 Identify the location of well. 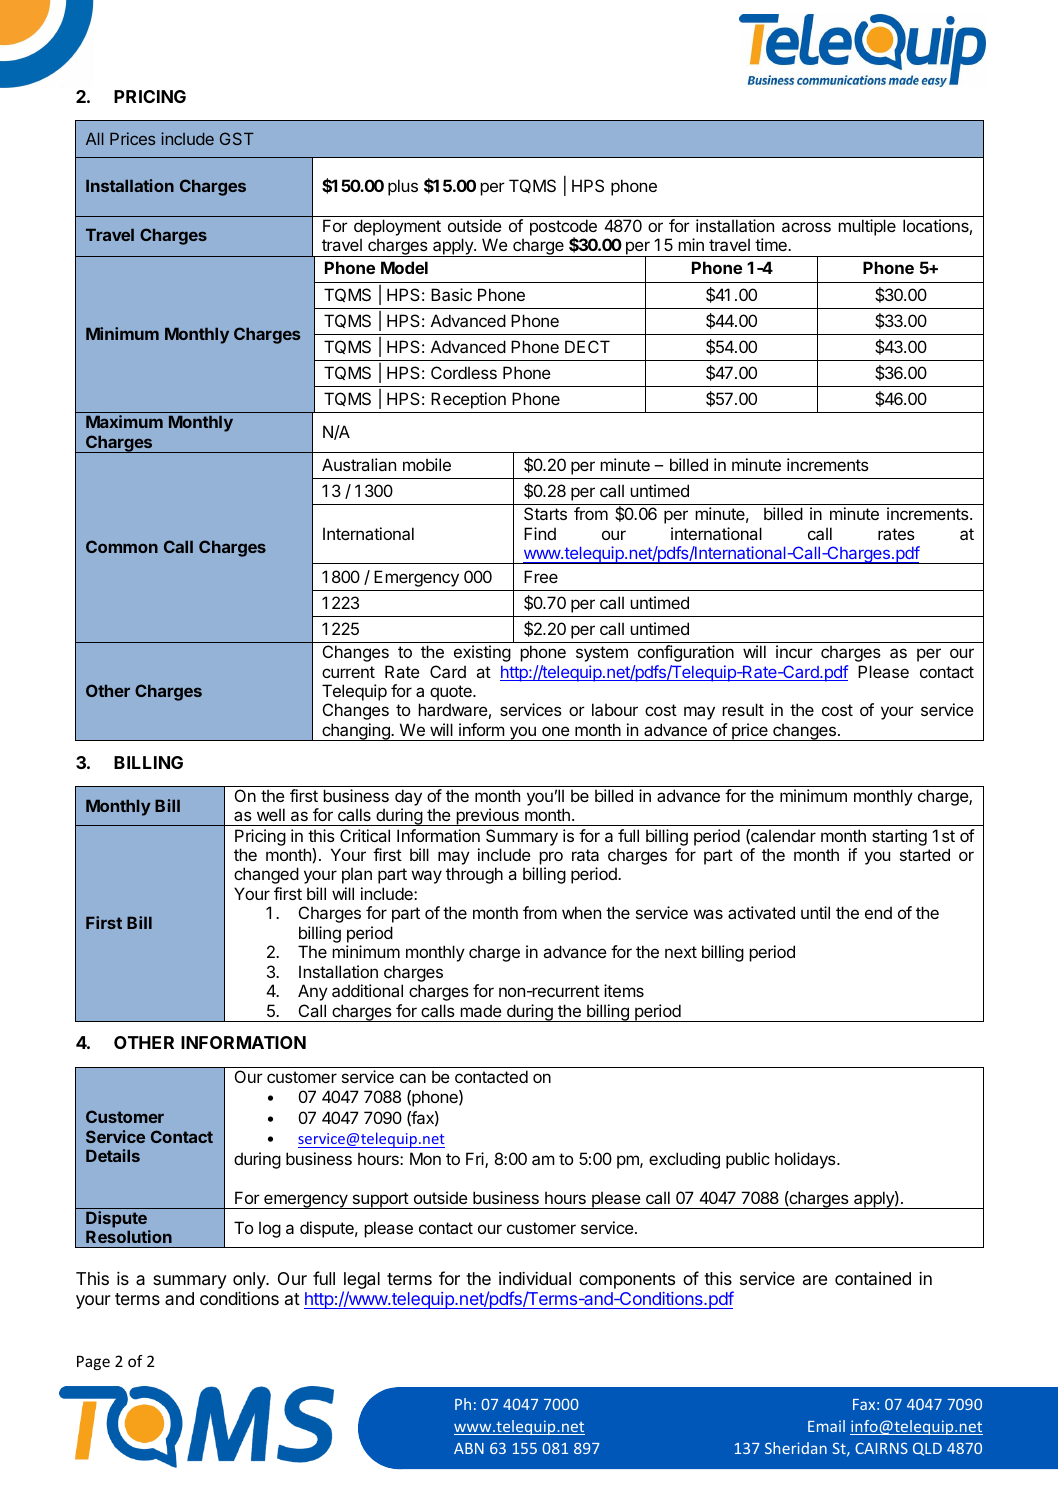
(271, 814).
